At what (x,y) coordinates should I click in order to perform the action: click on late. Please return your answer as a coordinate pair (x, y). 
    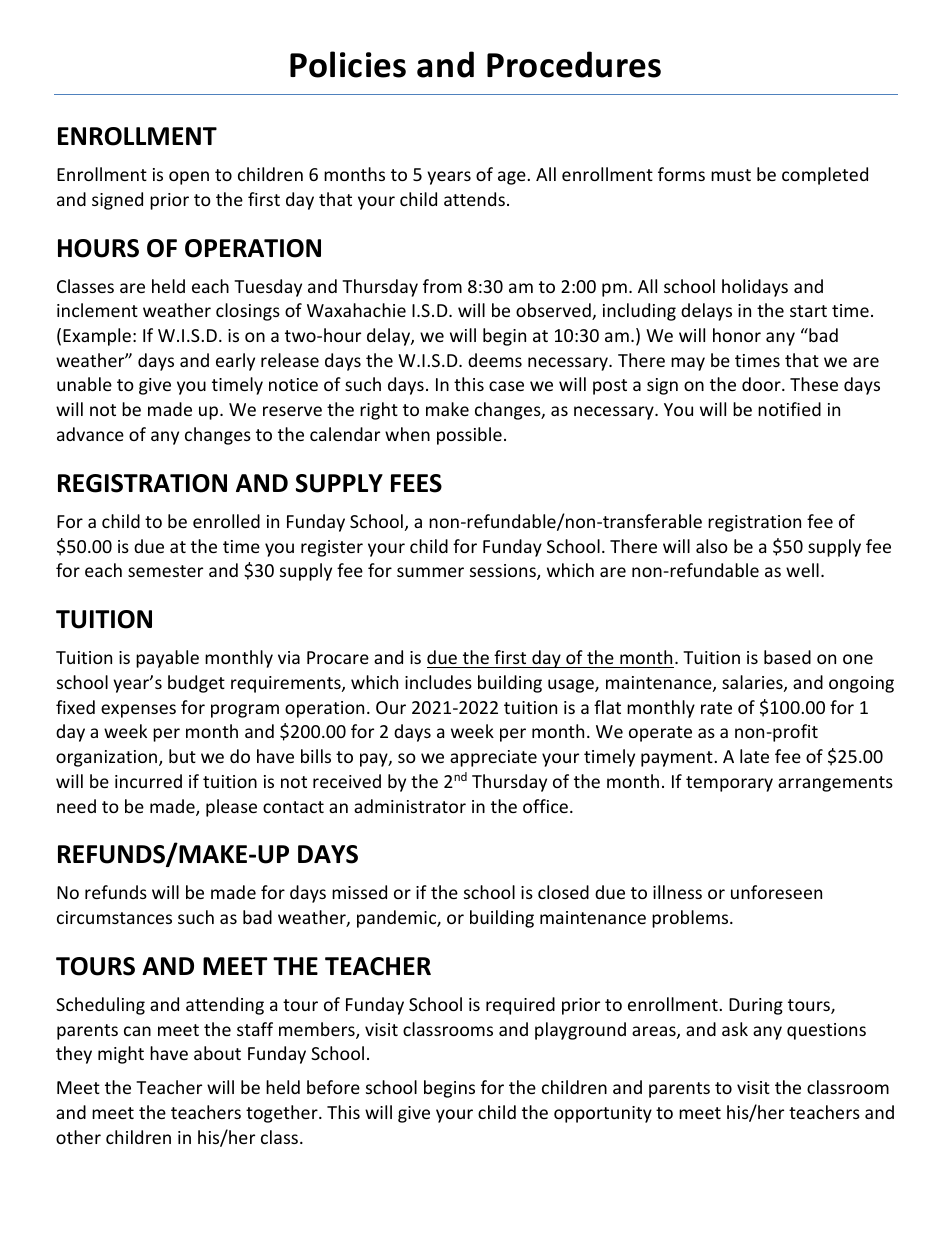
    Looking at the image, I should click on (754, 756).
